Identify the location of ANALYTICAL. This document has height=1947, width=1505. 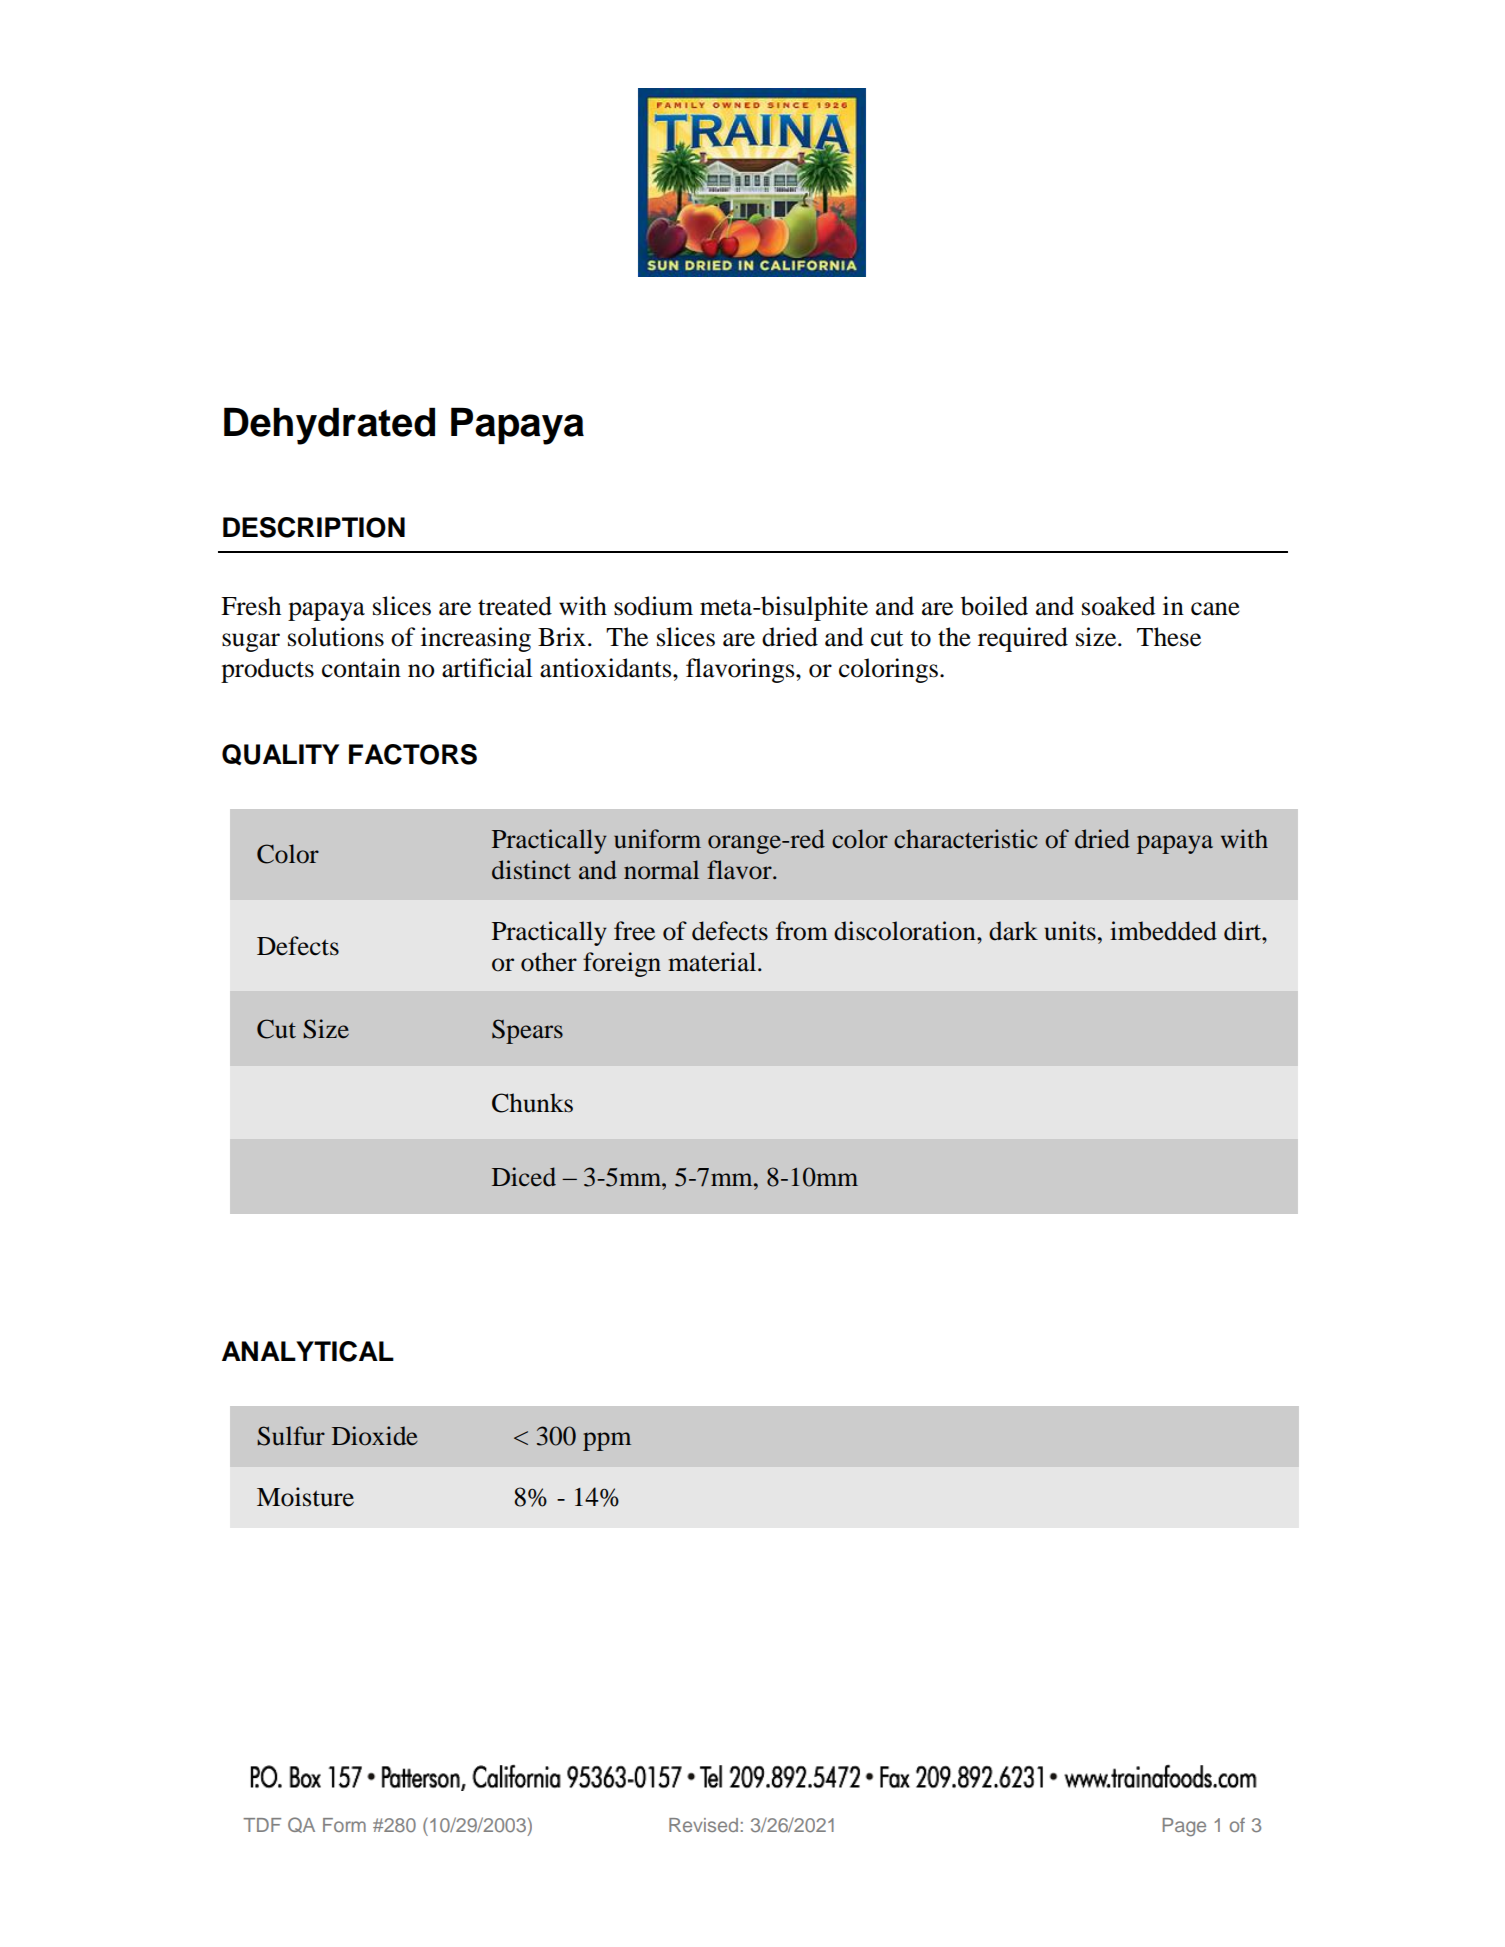
(308, 1351).
